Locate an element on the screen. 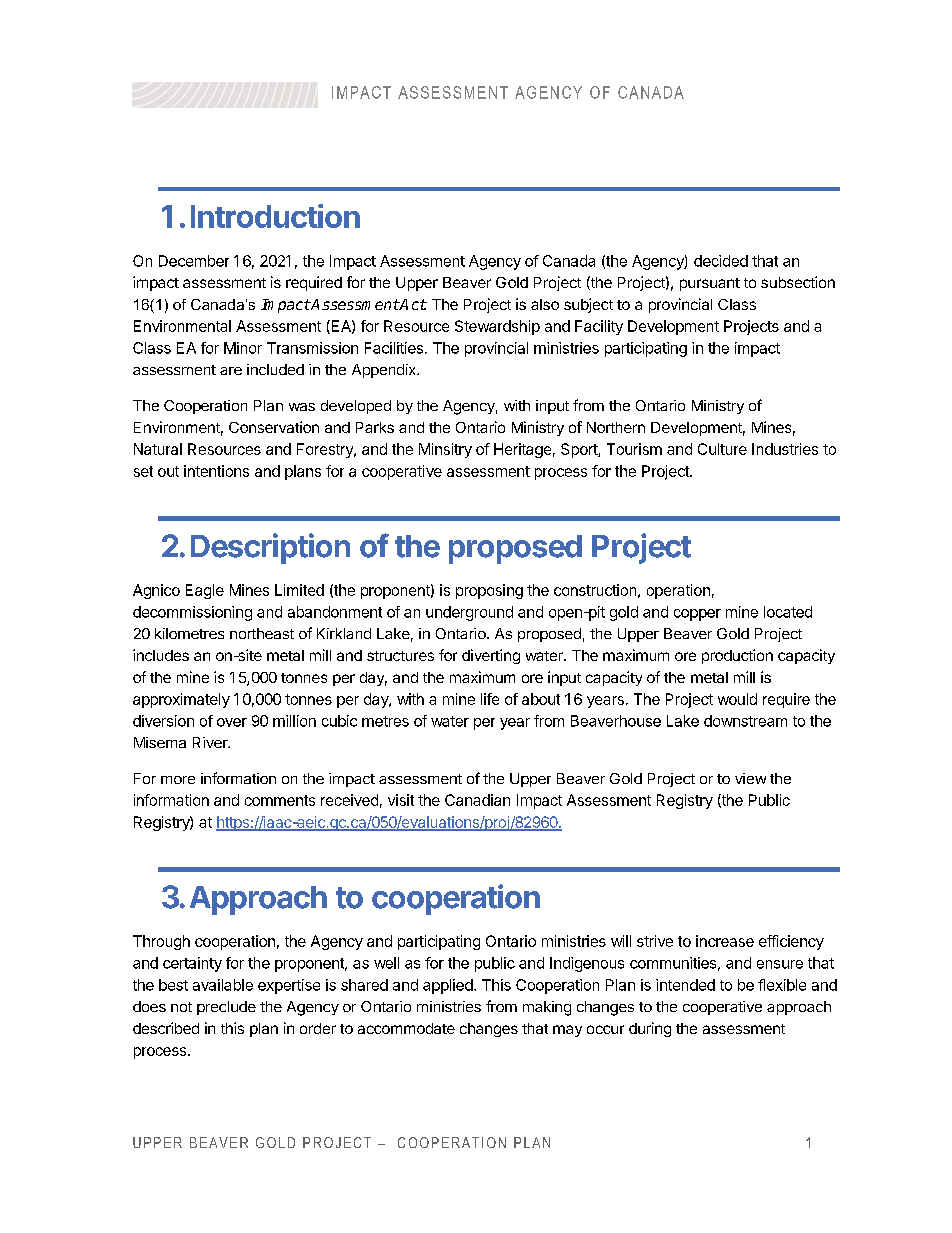 The width and height of the screenshot is (952, 1233). increase is located at coordinates (725, 941).
